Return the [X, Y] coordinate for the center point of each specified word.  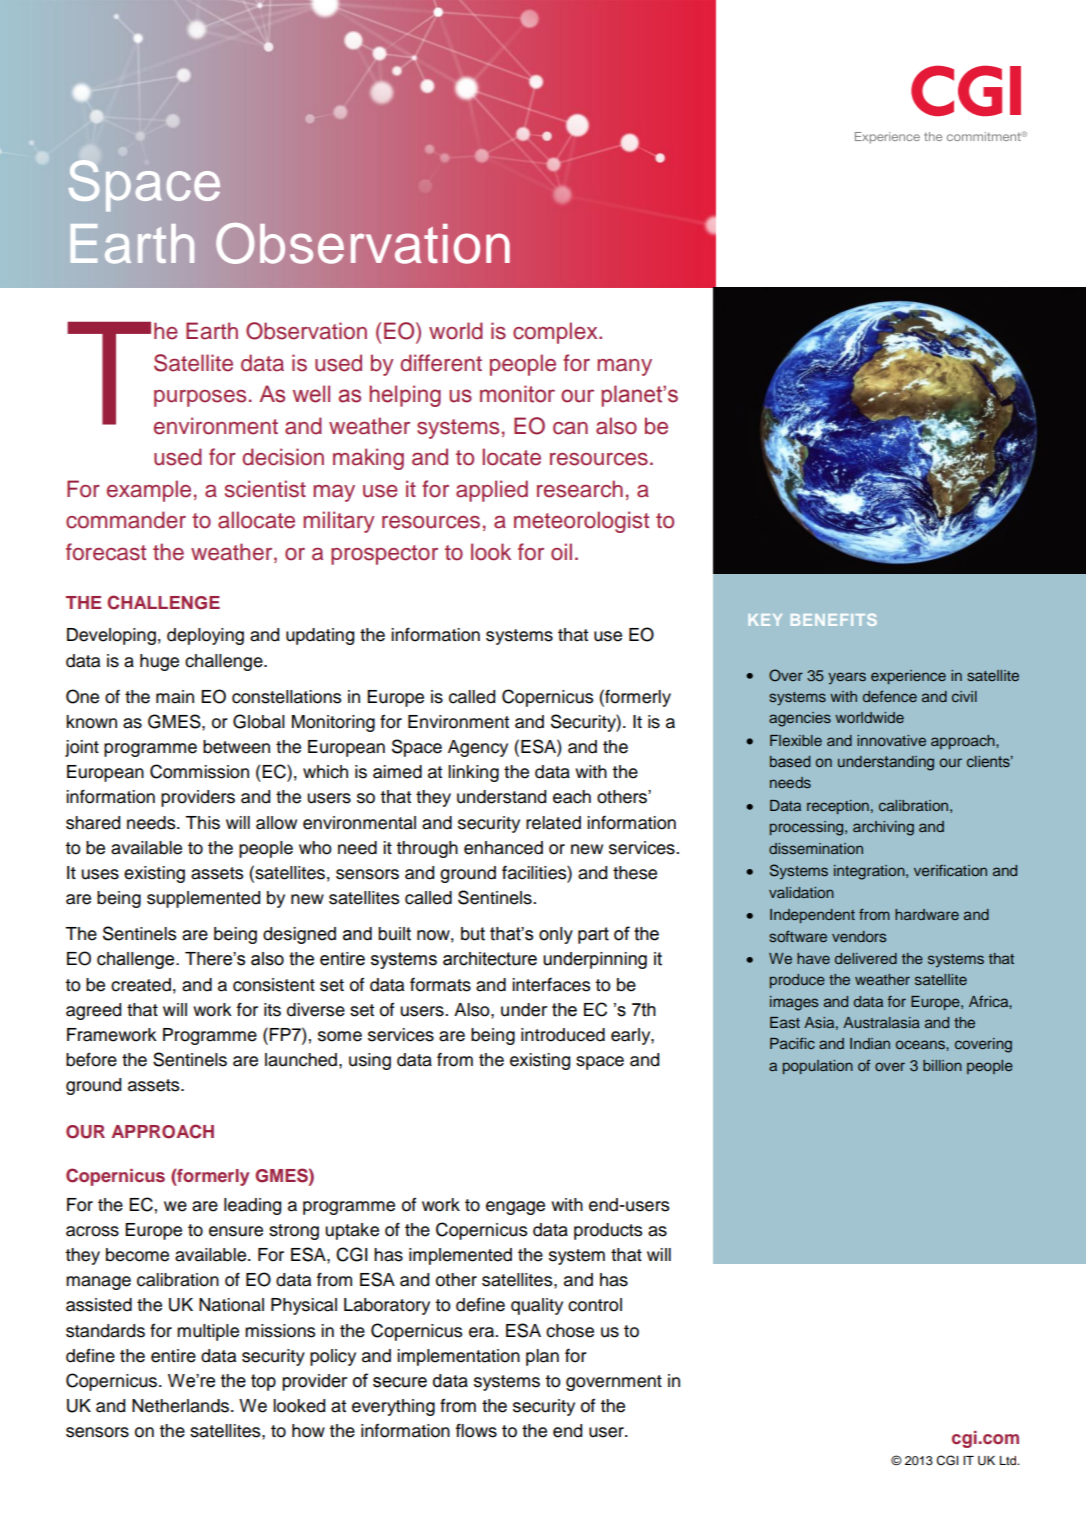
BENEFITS [834, 620]
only [556, 935]
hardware [927, 914]
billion [942, 1065]
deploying [205, 636]
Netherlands [182, 1406]
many [624, 367]
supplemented [203, 899]
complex [556, 333]
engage [515, 1208]
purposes [200, 398]
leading [252, 1206]
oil [561, 552]
